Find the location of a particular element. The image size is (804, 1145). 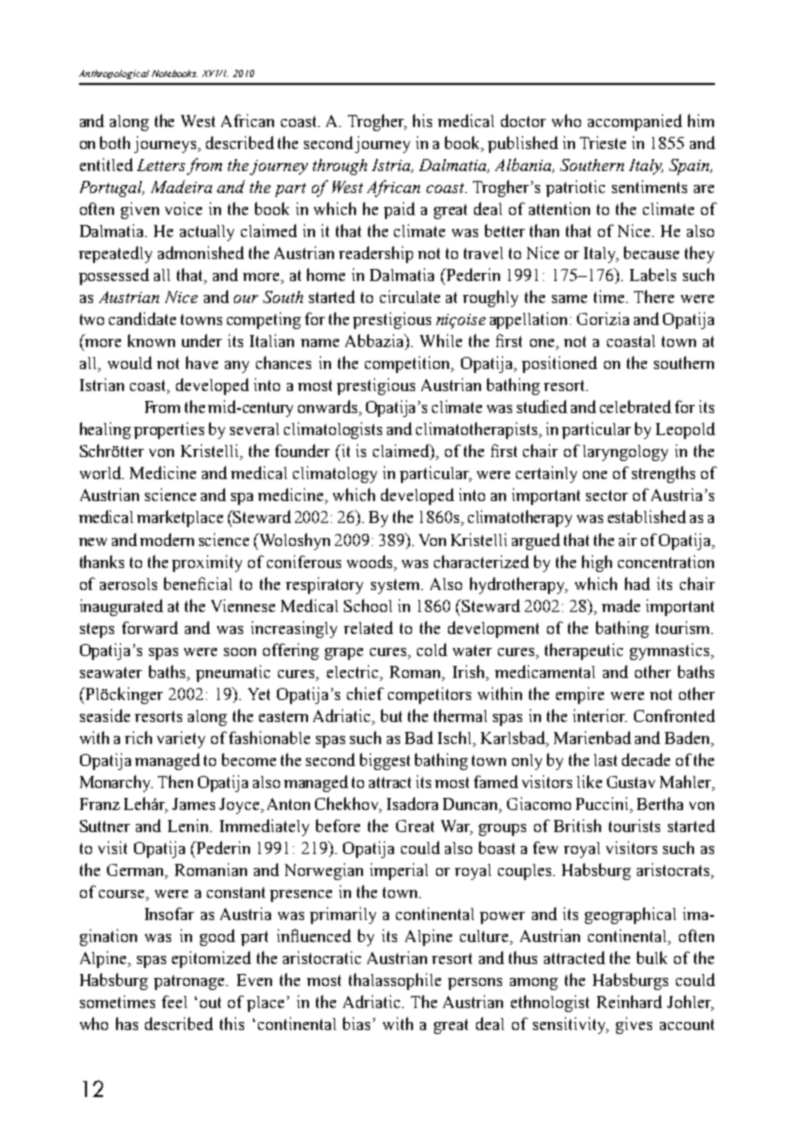

Anthropological is located at coordinates (114, 74).
